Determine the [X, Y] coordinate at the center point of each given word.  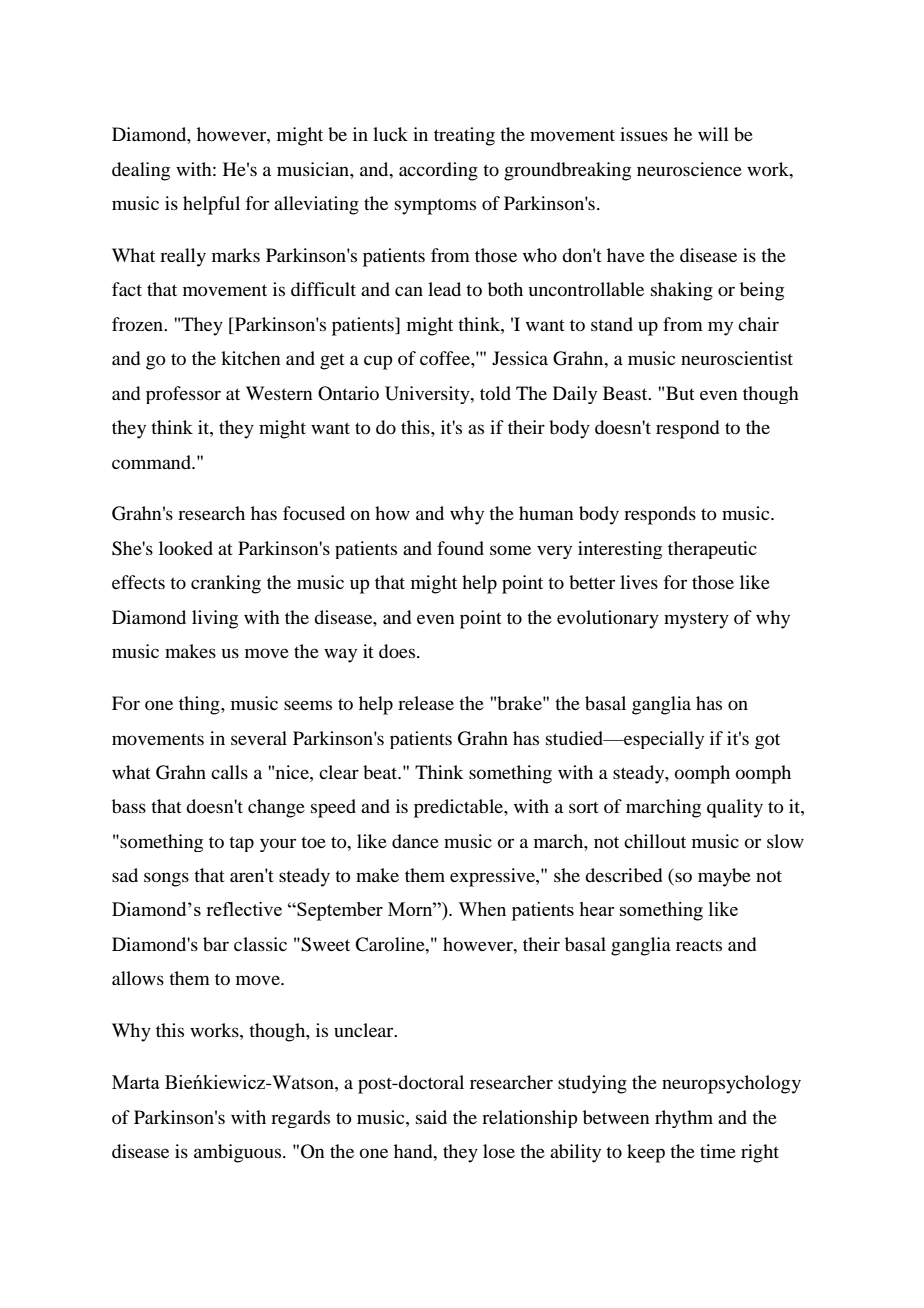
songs [166, 879]
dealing [141, 171]
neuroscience [689, 169]
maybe [724, 877]
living [215, 619]
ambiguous [239, 1153]
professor [183, 395]
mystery [696, 621]
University [428, 395]
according [438, 171]
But [680, 393]
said [431, 1117]
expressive [493, 877]
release [426, 703]
